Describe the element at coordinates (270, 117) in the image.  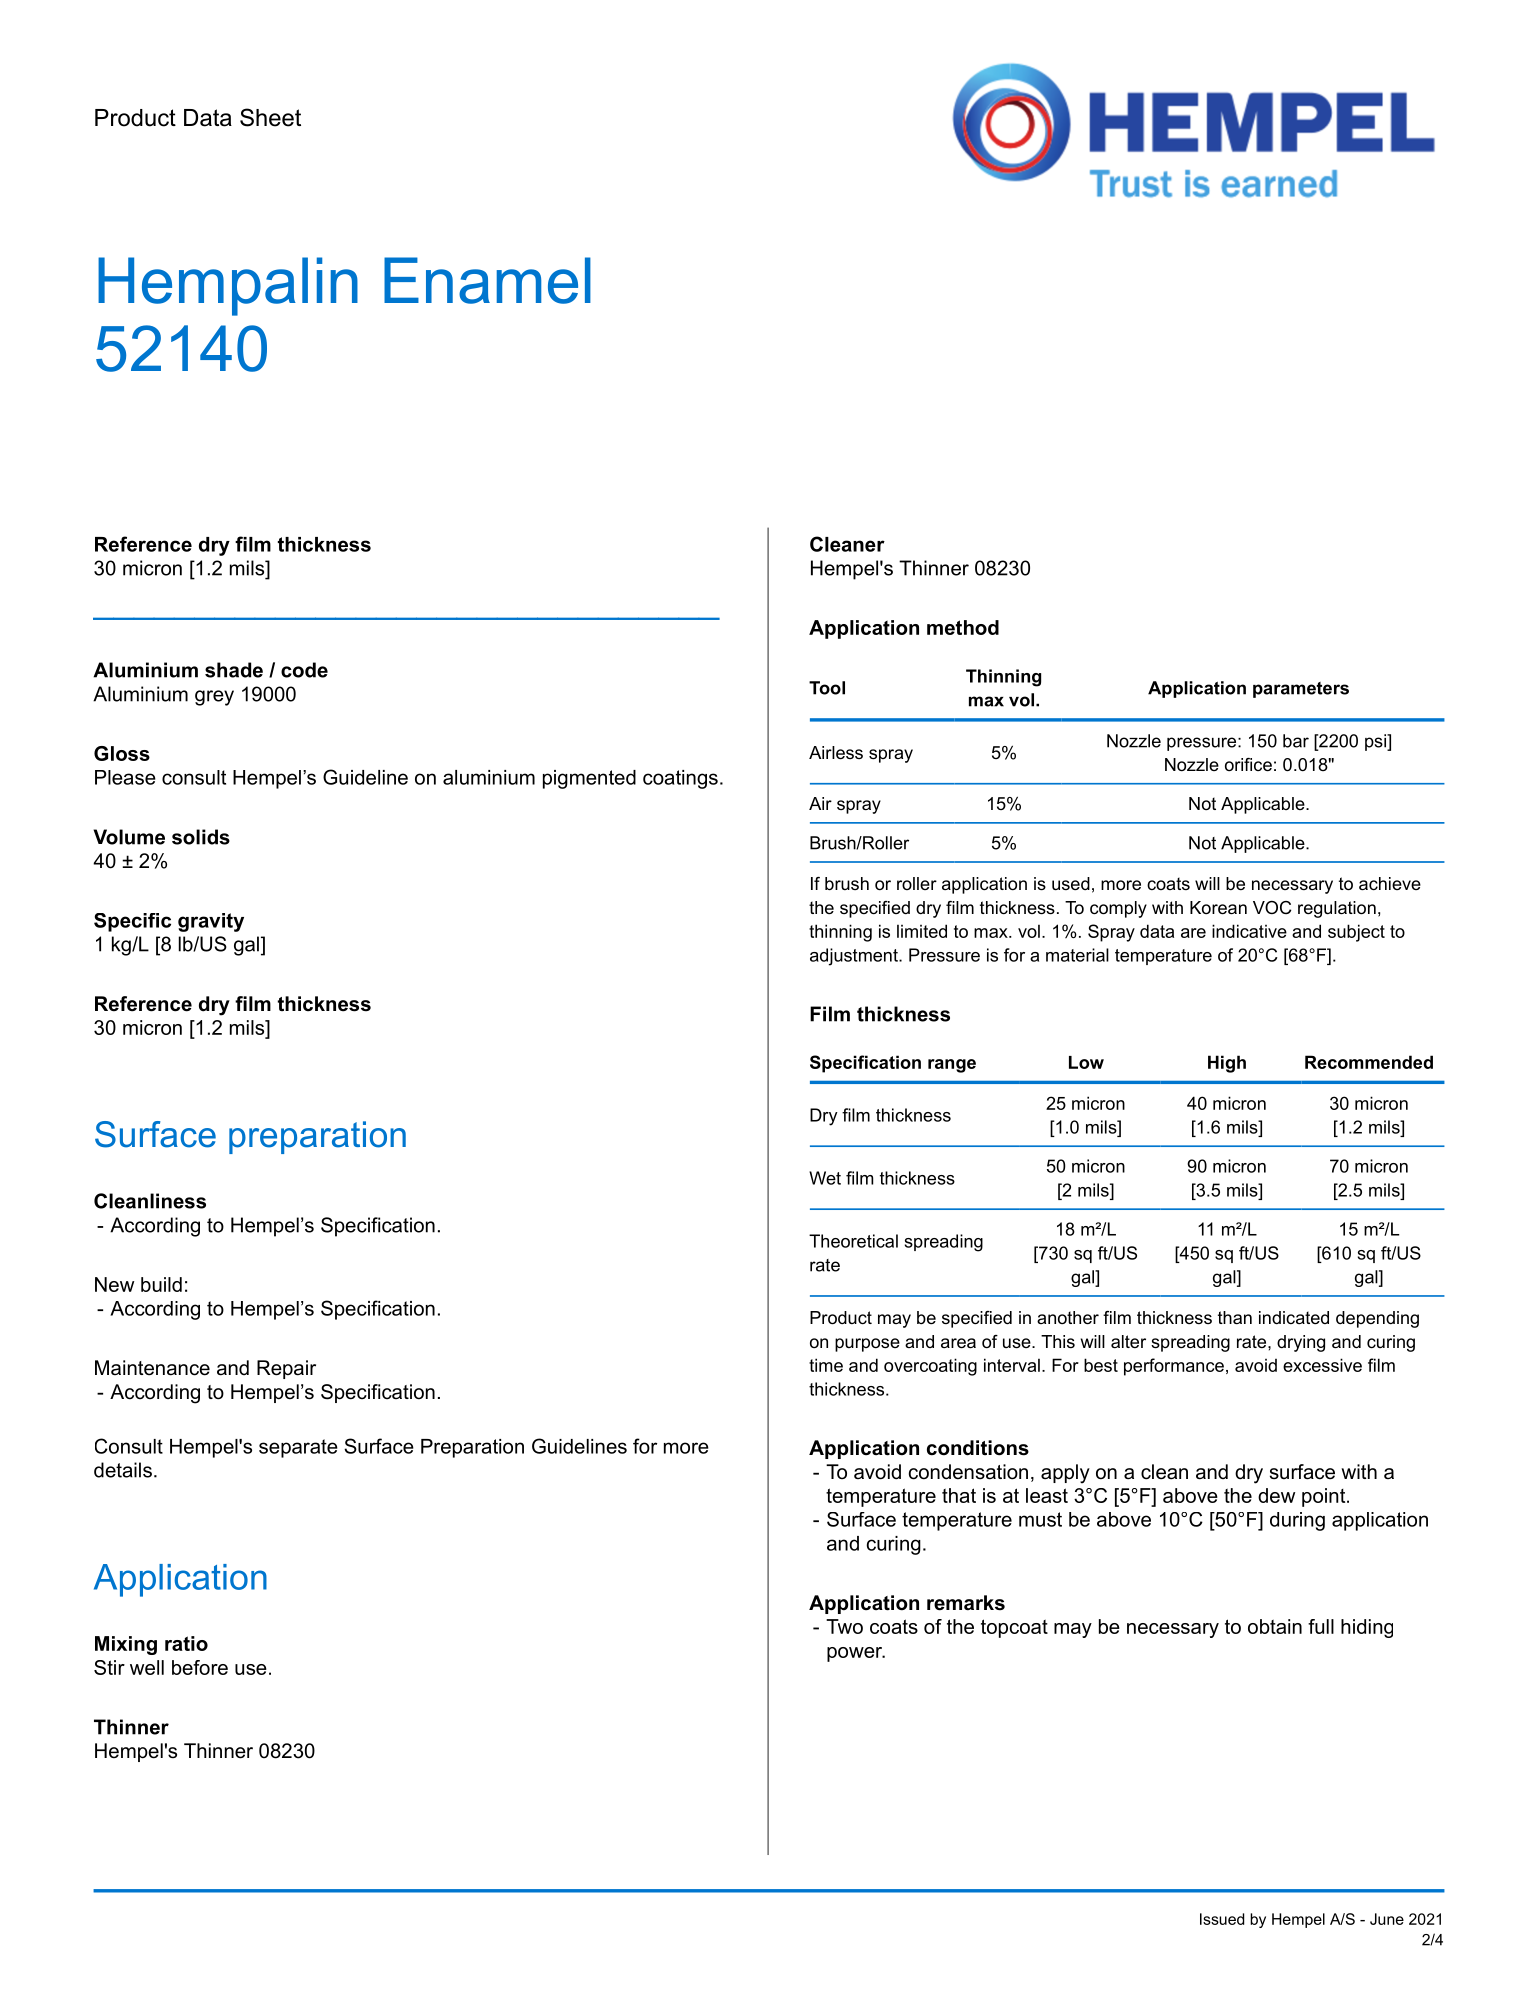
I see `Sheet` at that location.
